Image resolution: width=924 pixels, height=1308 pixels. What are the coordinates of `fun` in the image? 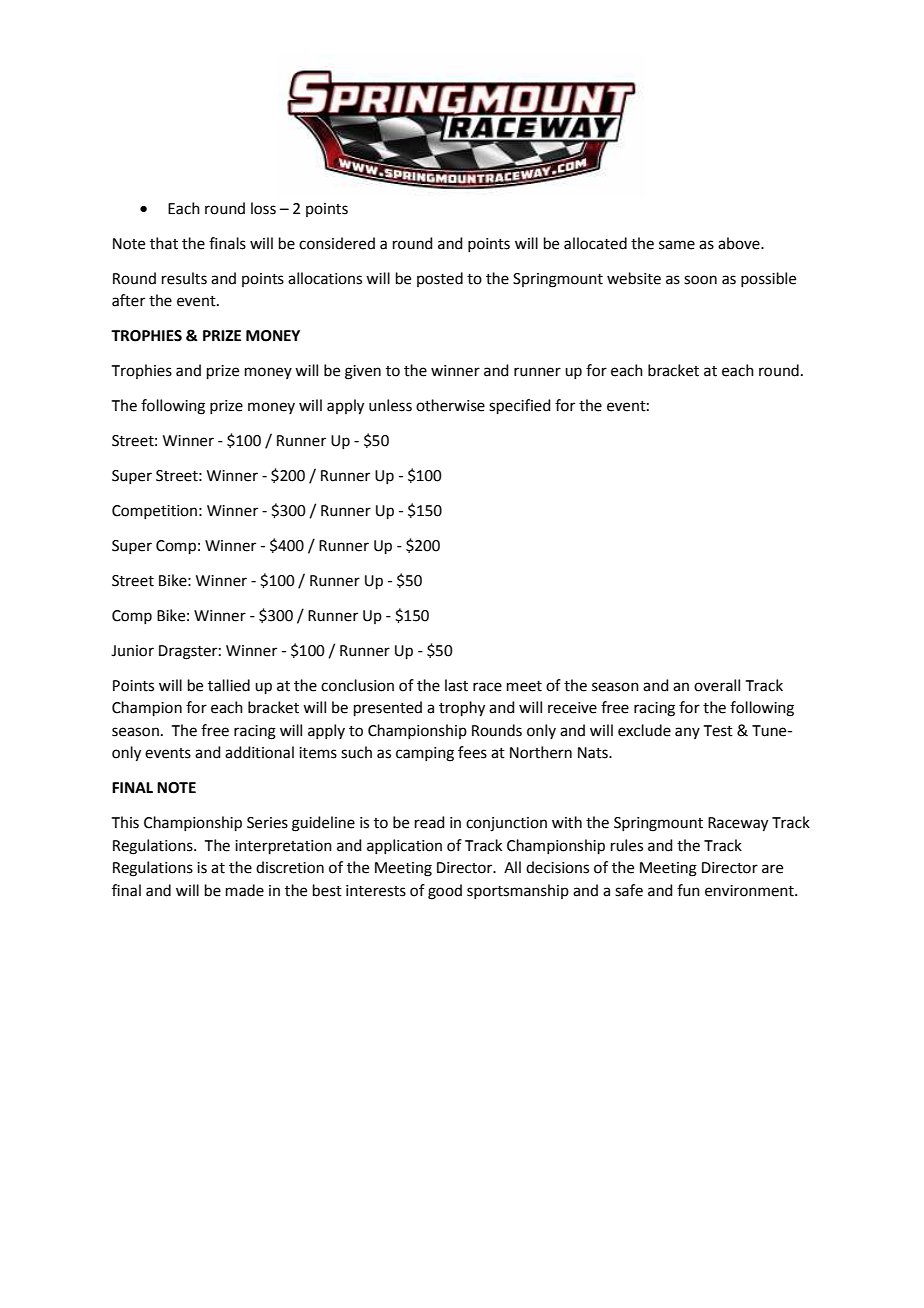 It's located at (688, 890).
